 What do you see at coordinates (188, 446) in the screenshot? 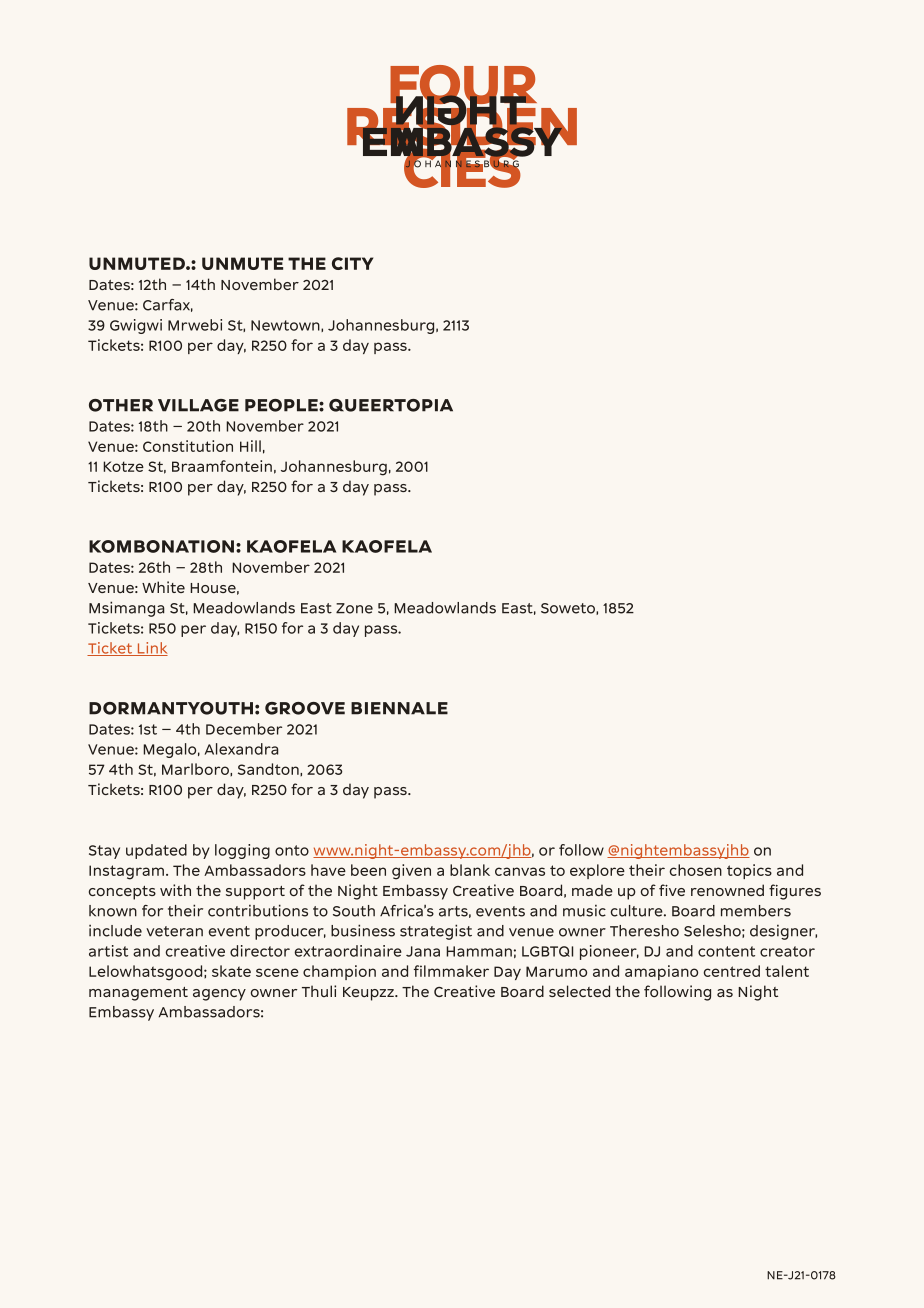
I see `Constitution` at bounding box center [188, 446].
